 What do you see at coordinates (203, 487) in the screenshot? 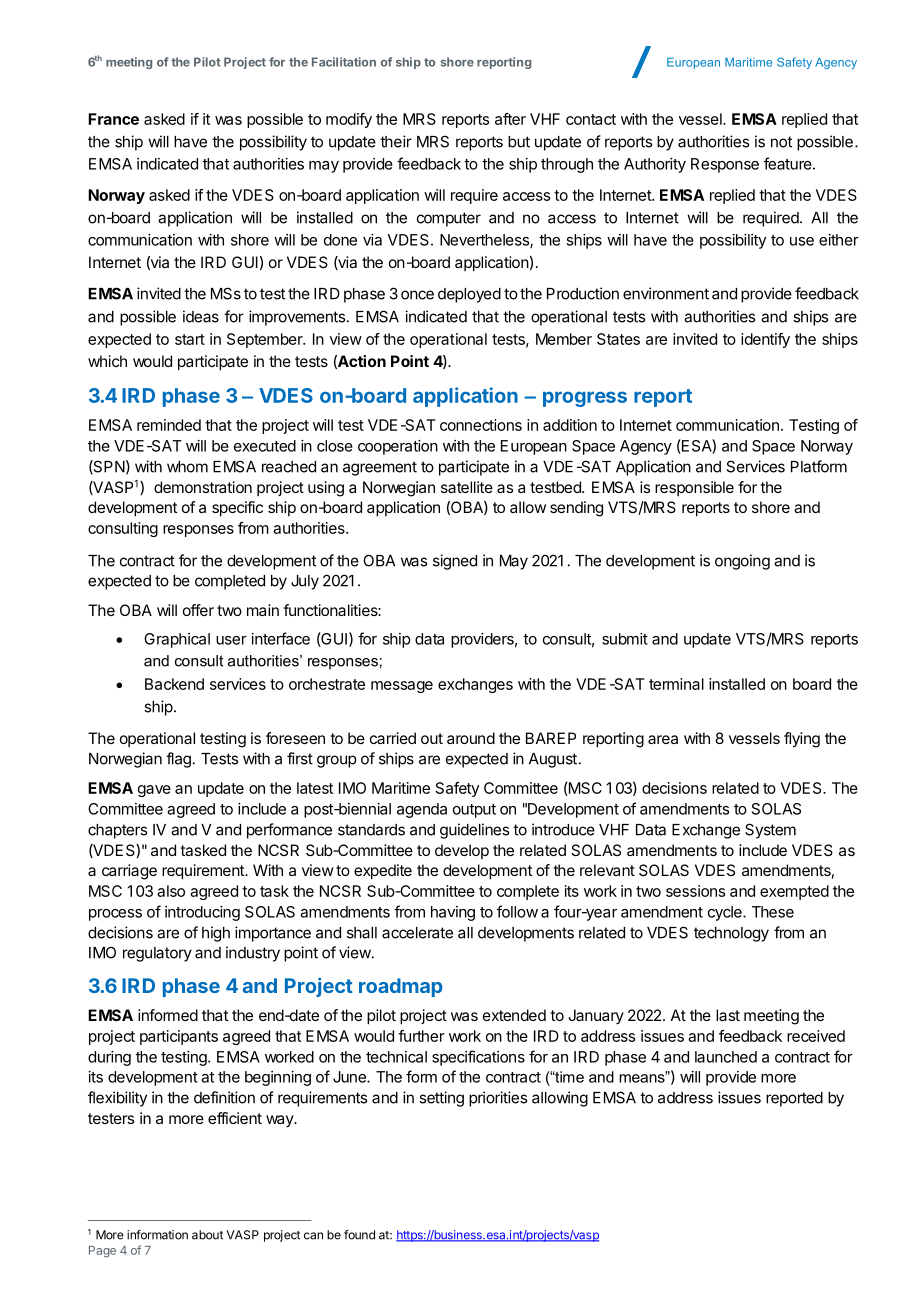
I see `demonstration` at bounding box center [203, 487].
